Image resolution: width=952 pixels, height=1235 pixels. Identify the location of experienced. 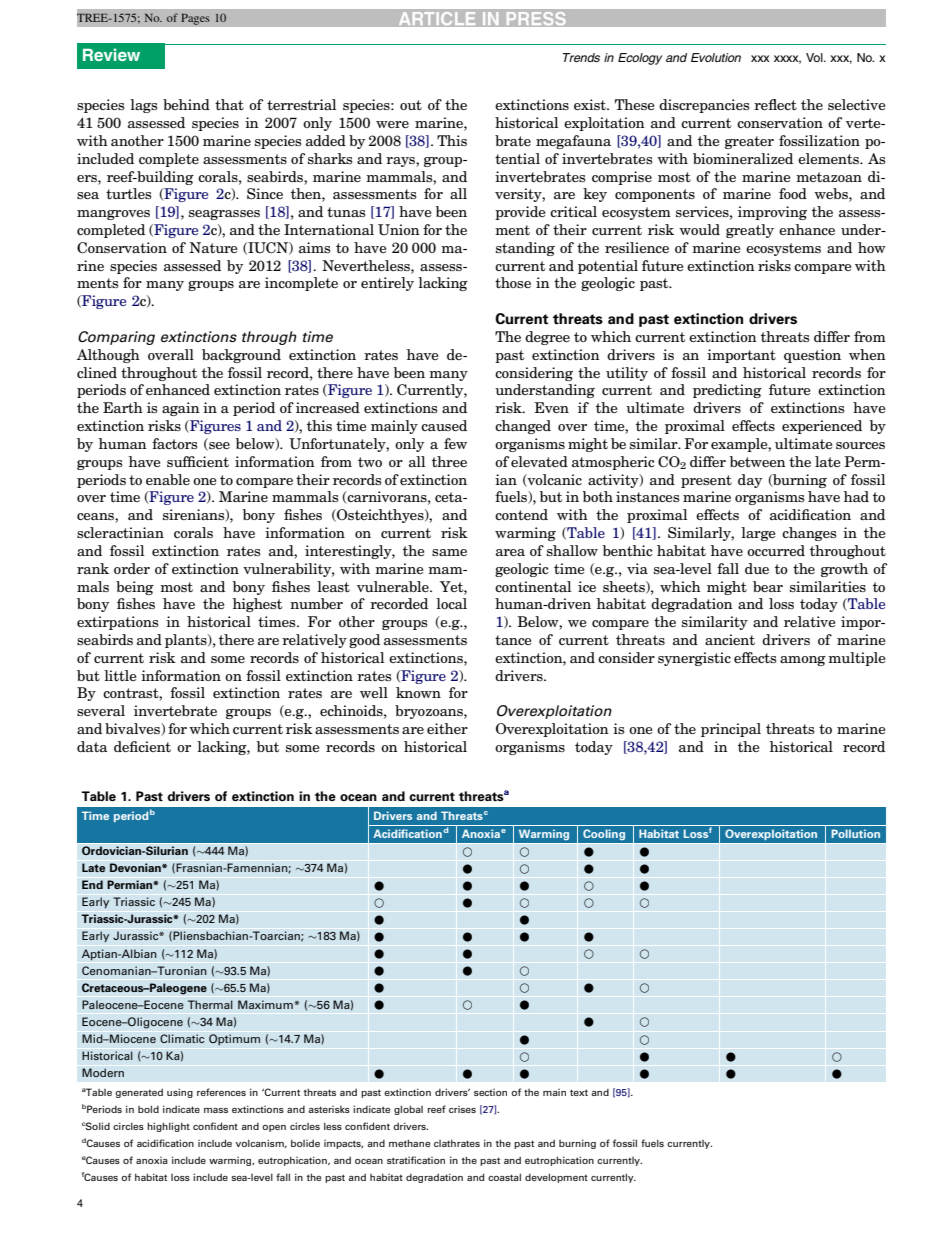
(822, 427).
